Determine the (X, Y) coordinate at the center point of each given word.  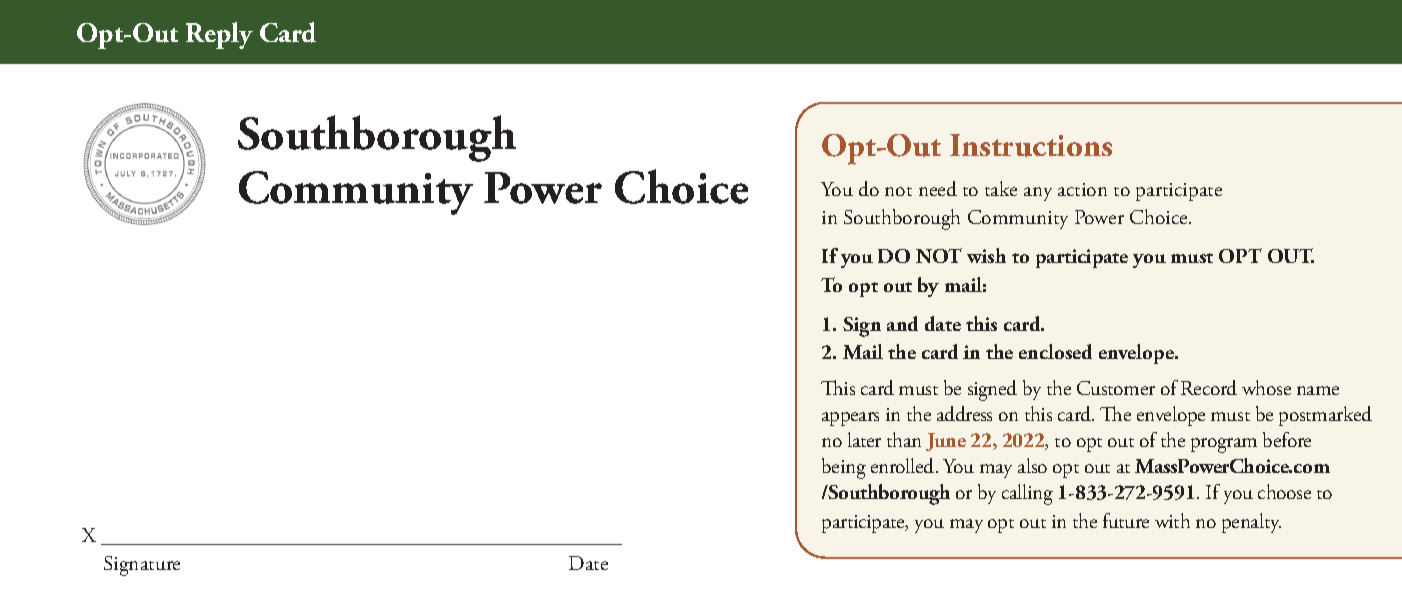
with (1172, 520)
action (1082, 189)
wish (986, 255)
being (844, 468)
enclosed (1055, 351)
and (902, 323)
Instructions (1031, 145)
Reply (219, 35)
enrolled (904, 465)
